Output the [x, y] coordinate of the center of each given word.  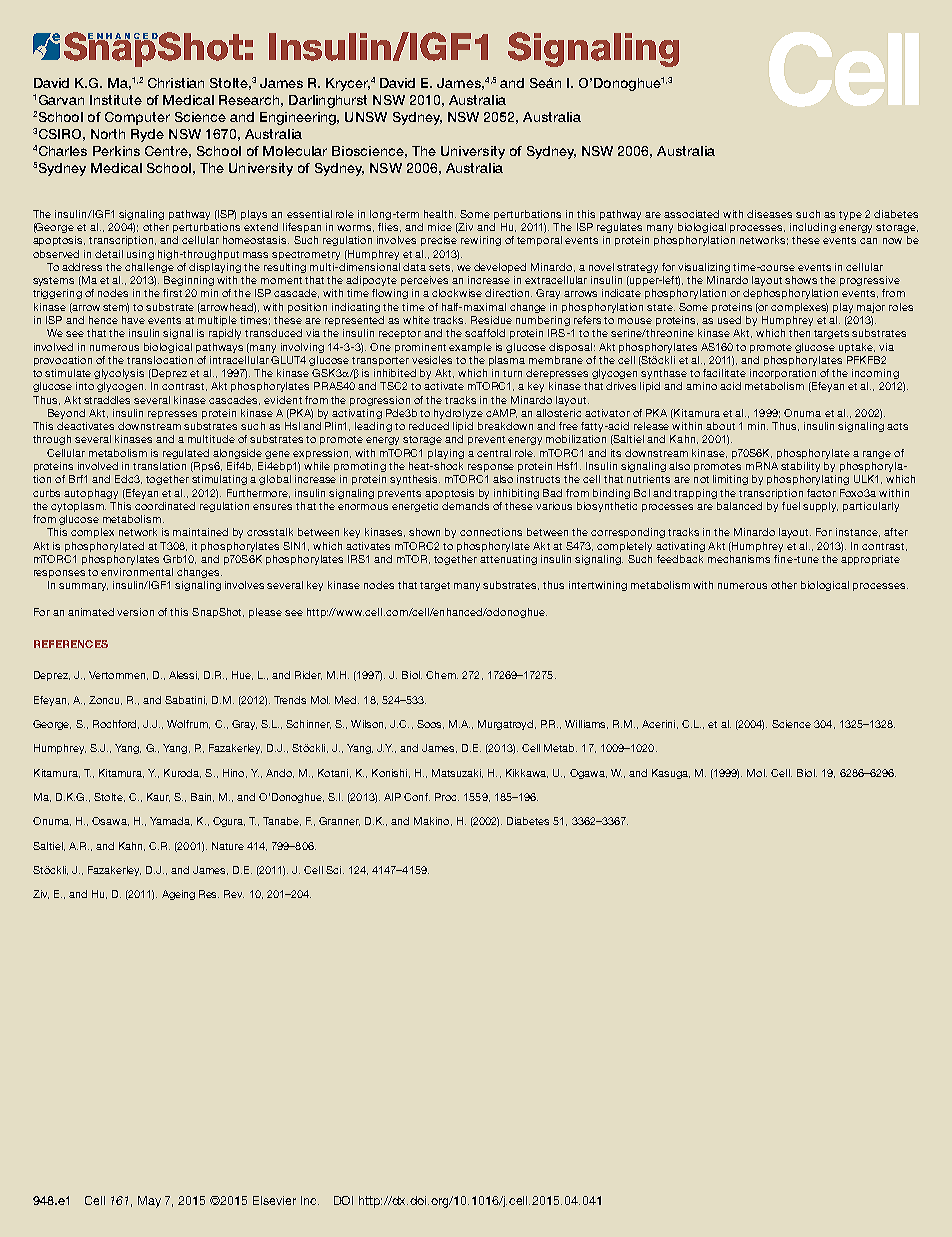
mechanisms [739, 559]
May [149, 1202]
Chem [442, 675]
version [135, 612]
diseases [769, 214]
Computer [137, 118]
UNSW [366, 117]
